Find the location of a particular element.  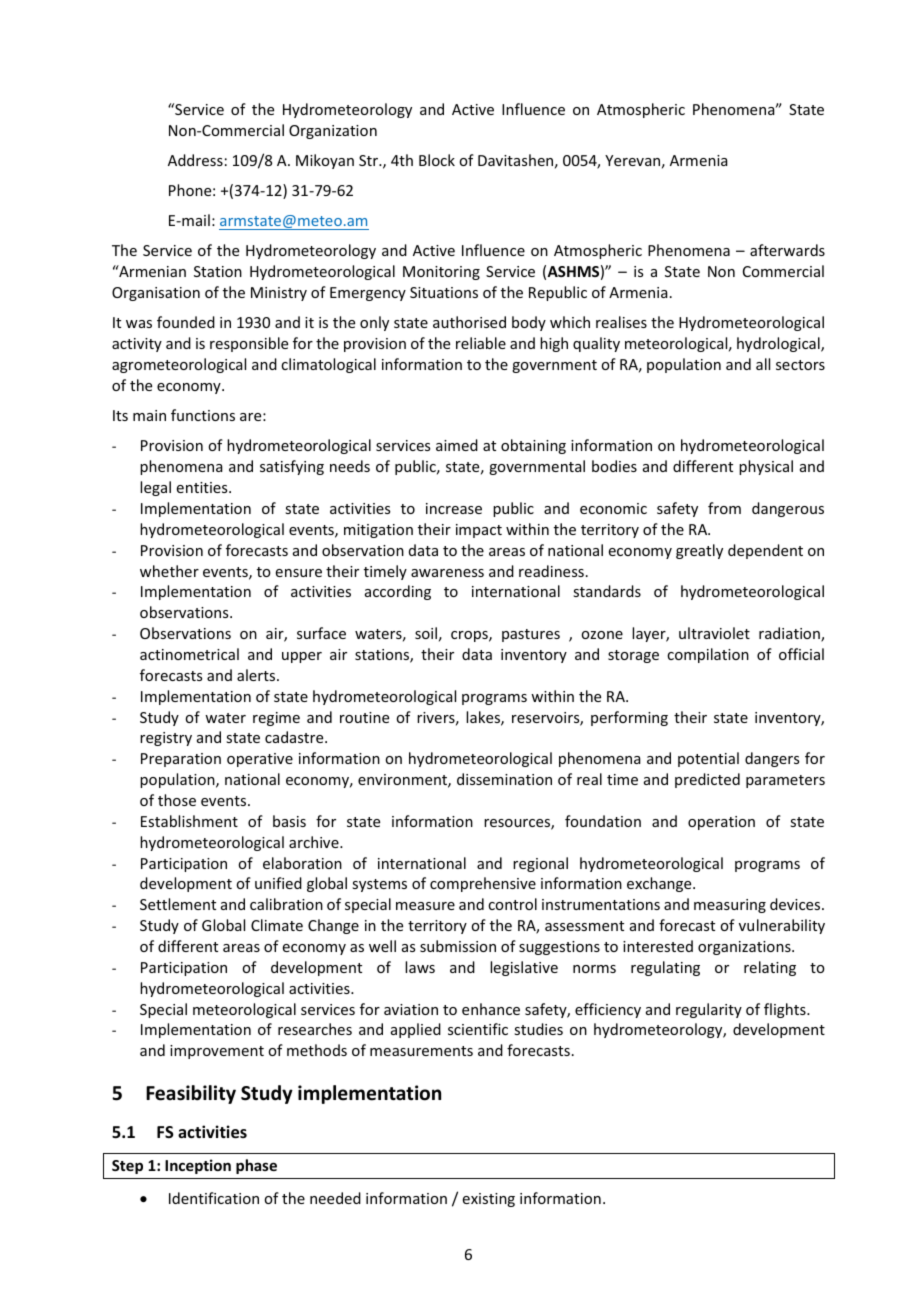

Settlement is located at coordinates (178, 904).
